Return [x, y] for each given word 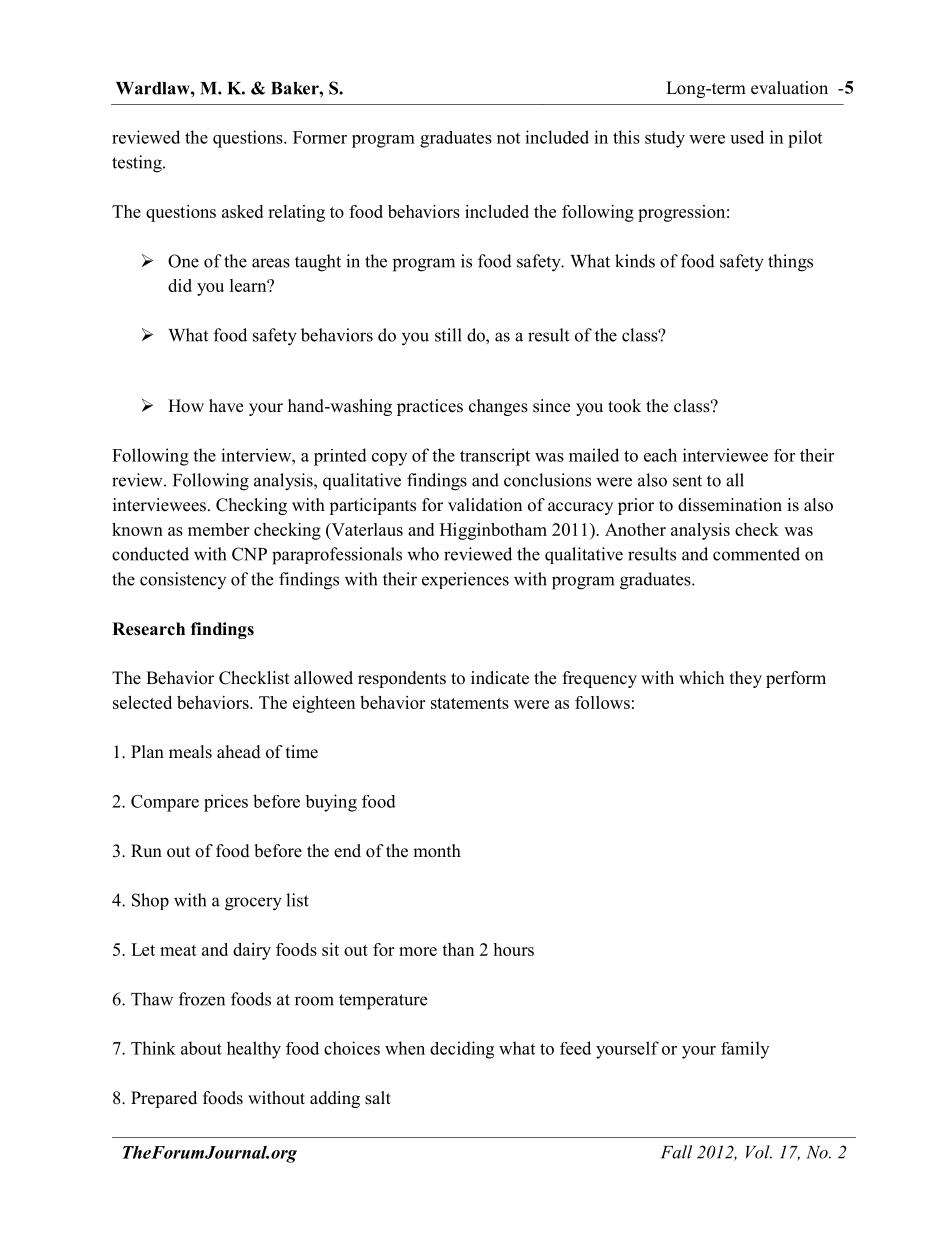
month [437, 851]
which [701, 677]
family [745, 1050]
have [226, 406]
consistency [183, 580]
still [448, 335]
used [747, 137]
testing [138, 164]
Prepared [164, 1099]
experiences [465, 580]
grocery [253, 904]
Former [320, 137]
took [624, 406]
